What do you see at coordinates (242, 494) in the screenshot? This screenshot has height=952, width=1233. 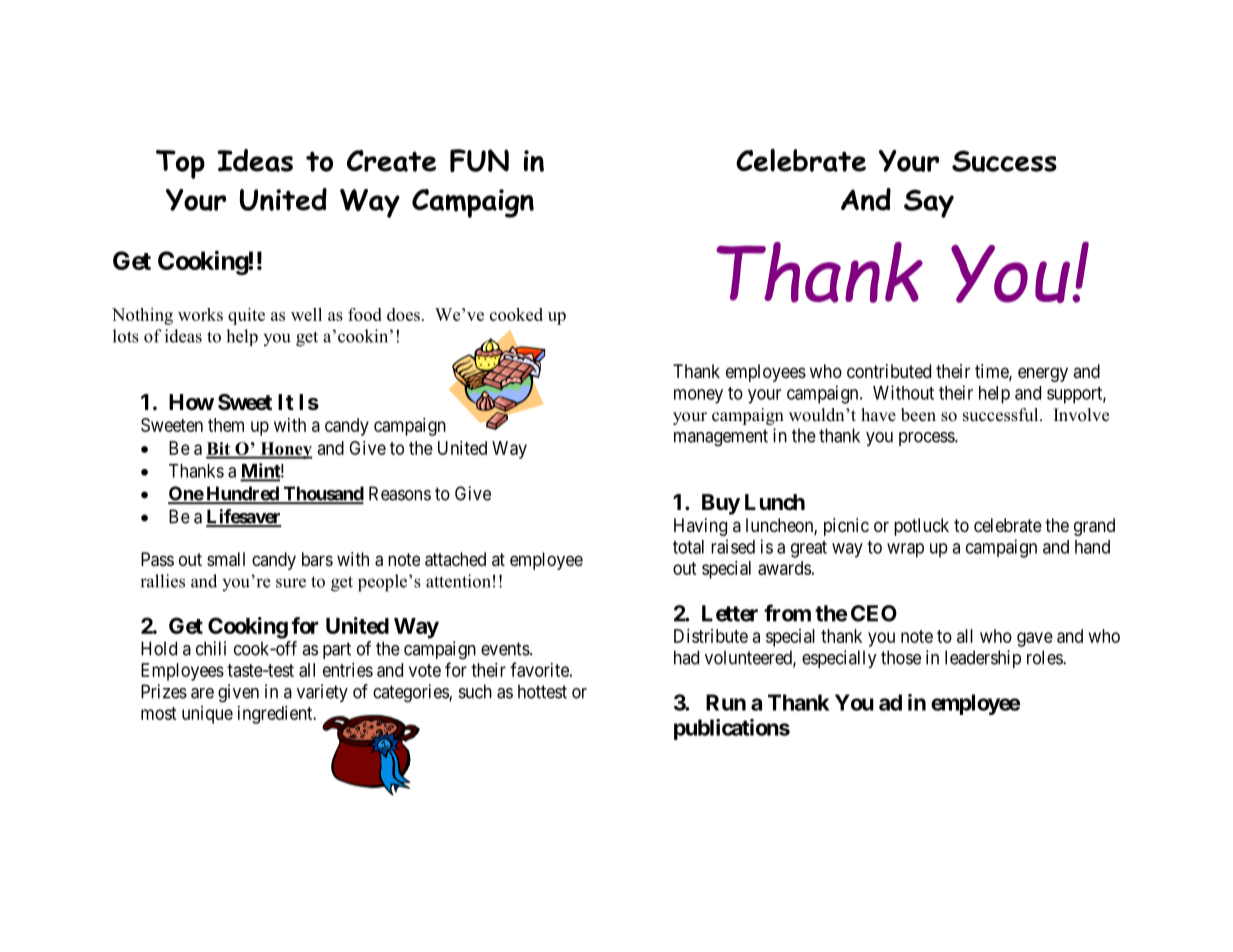 I see `Hundred` at bounding box center [242, 494].
